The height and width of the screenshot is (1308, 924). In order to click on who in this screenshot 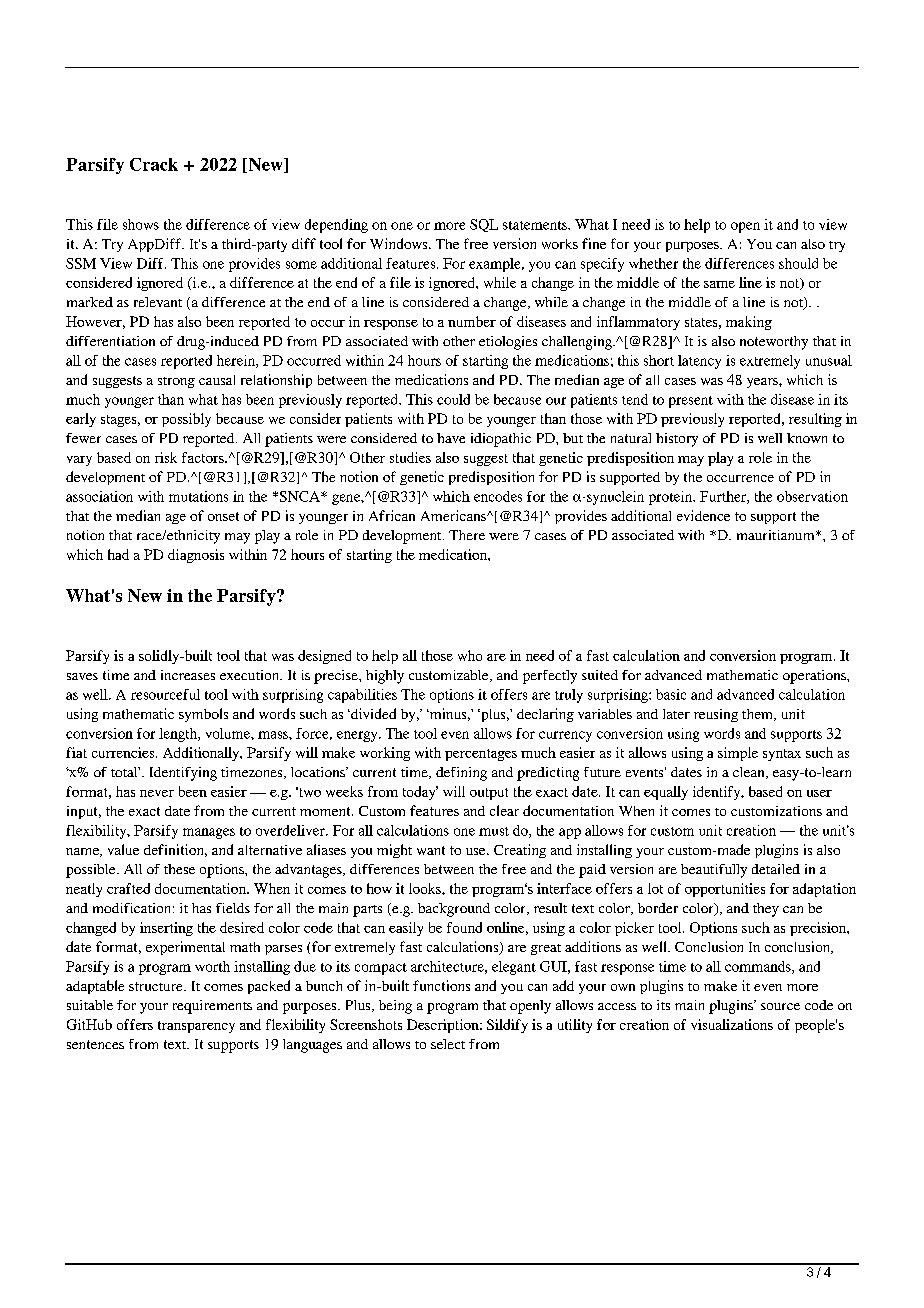, I will do `click(470, 655)`.
